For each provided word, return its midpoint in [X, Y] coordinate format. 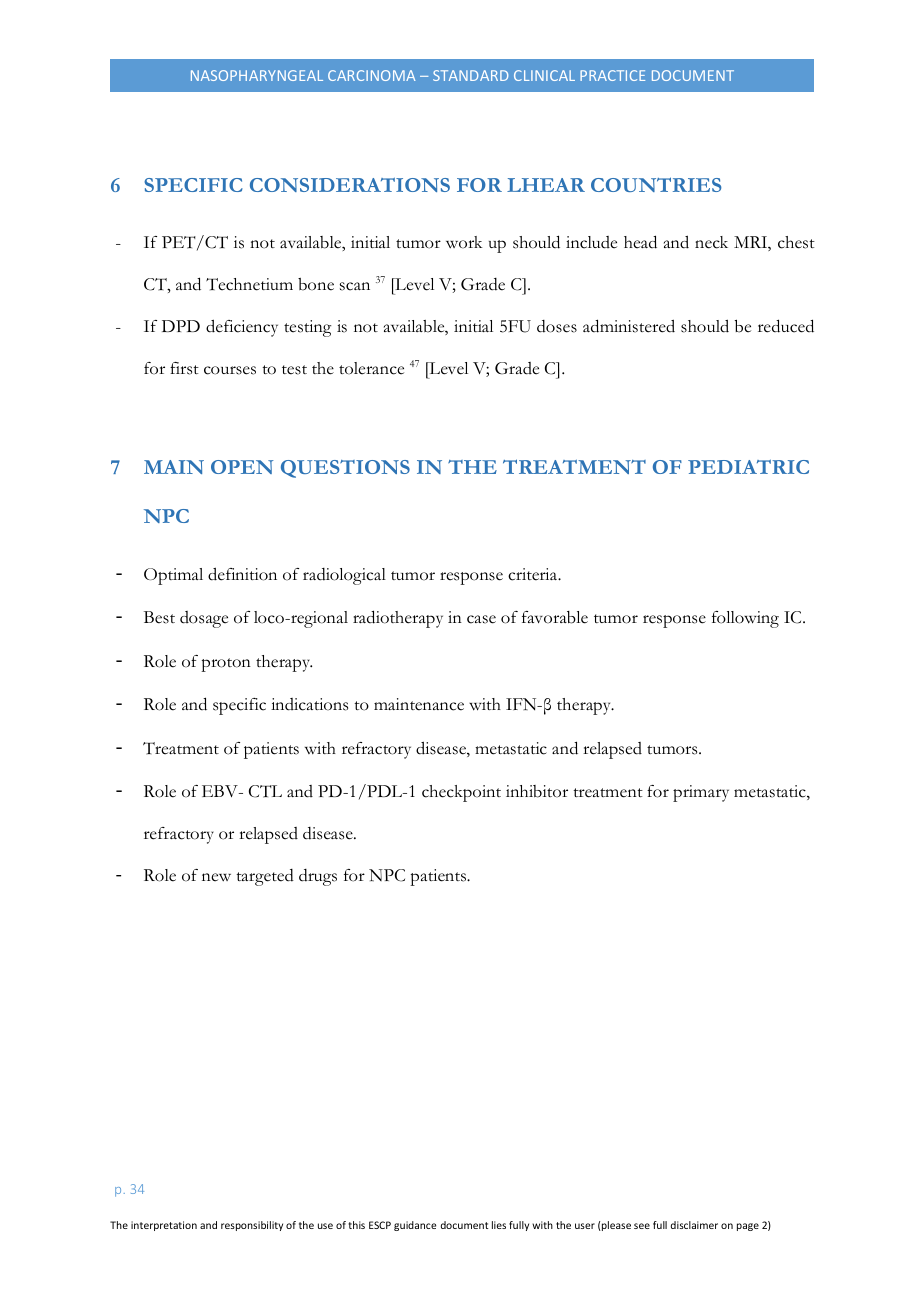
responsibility [252, 1226]
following [745, 619]
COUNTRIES [656, 184]
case [481, 619]
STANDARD [470, 75]
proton [226, 665]
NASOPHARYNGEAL [257, 75]
